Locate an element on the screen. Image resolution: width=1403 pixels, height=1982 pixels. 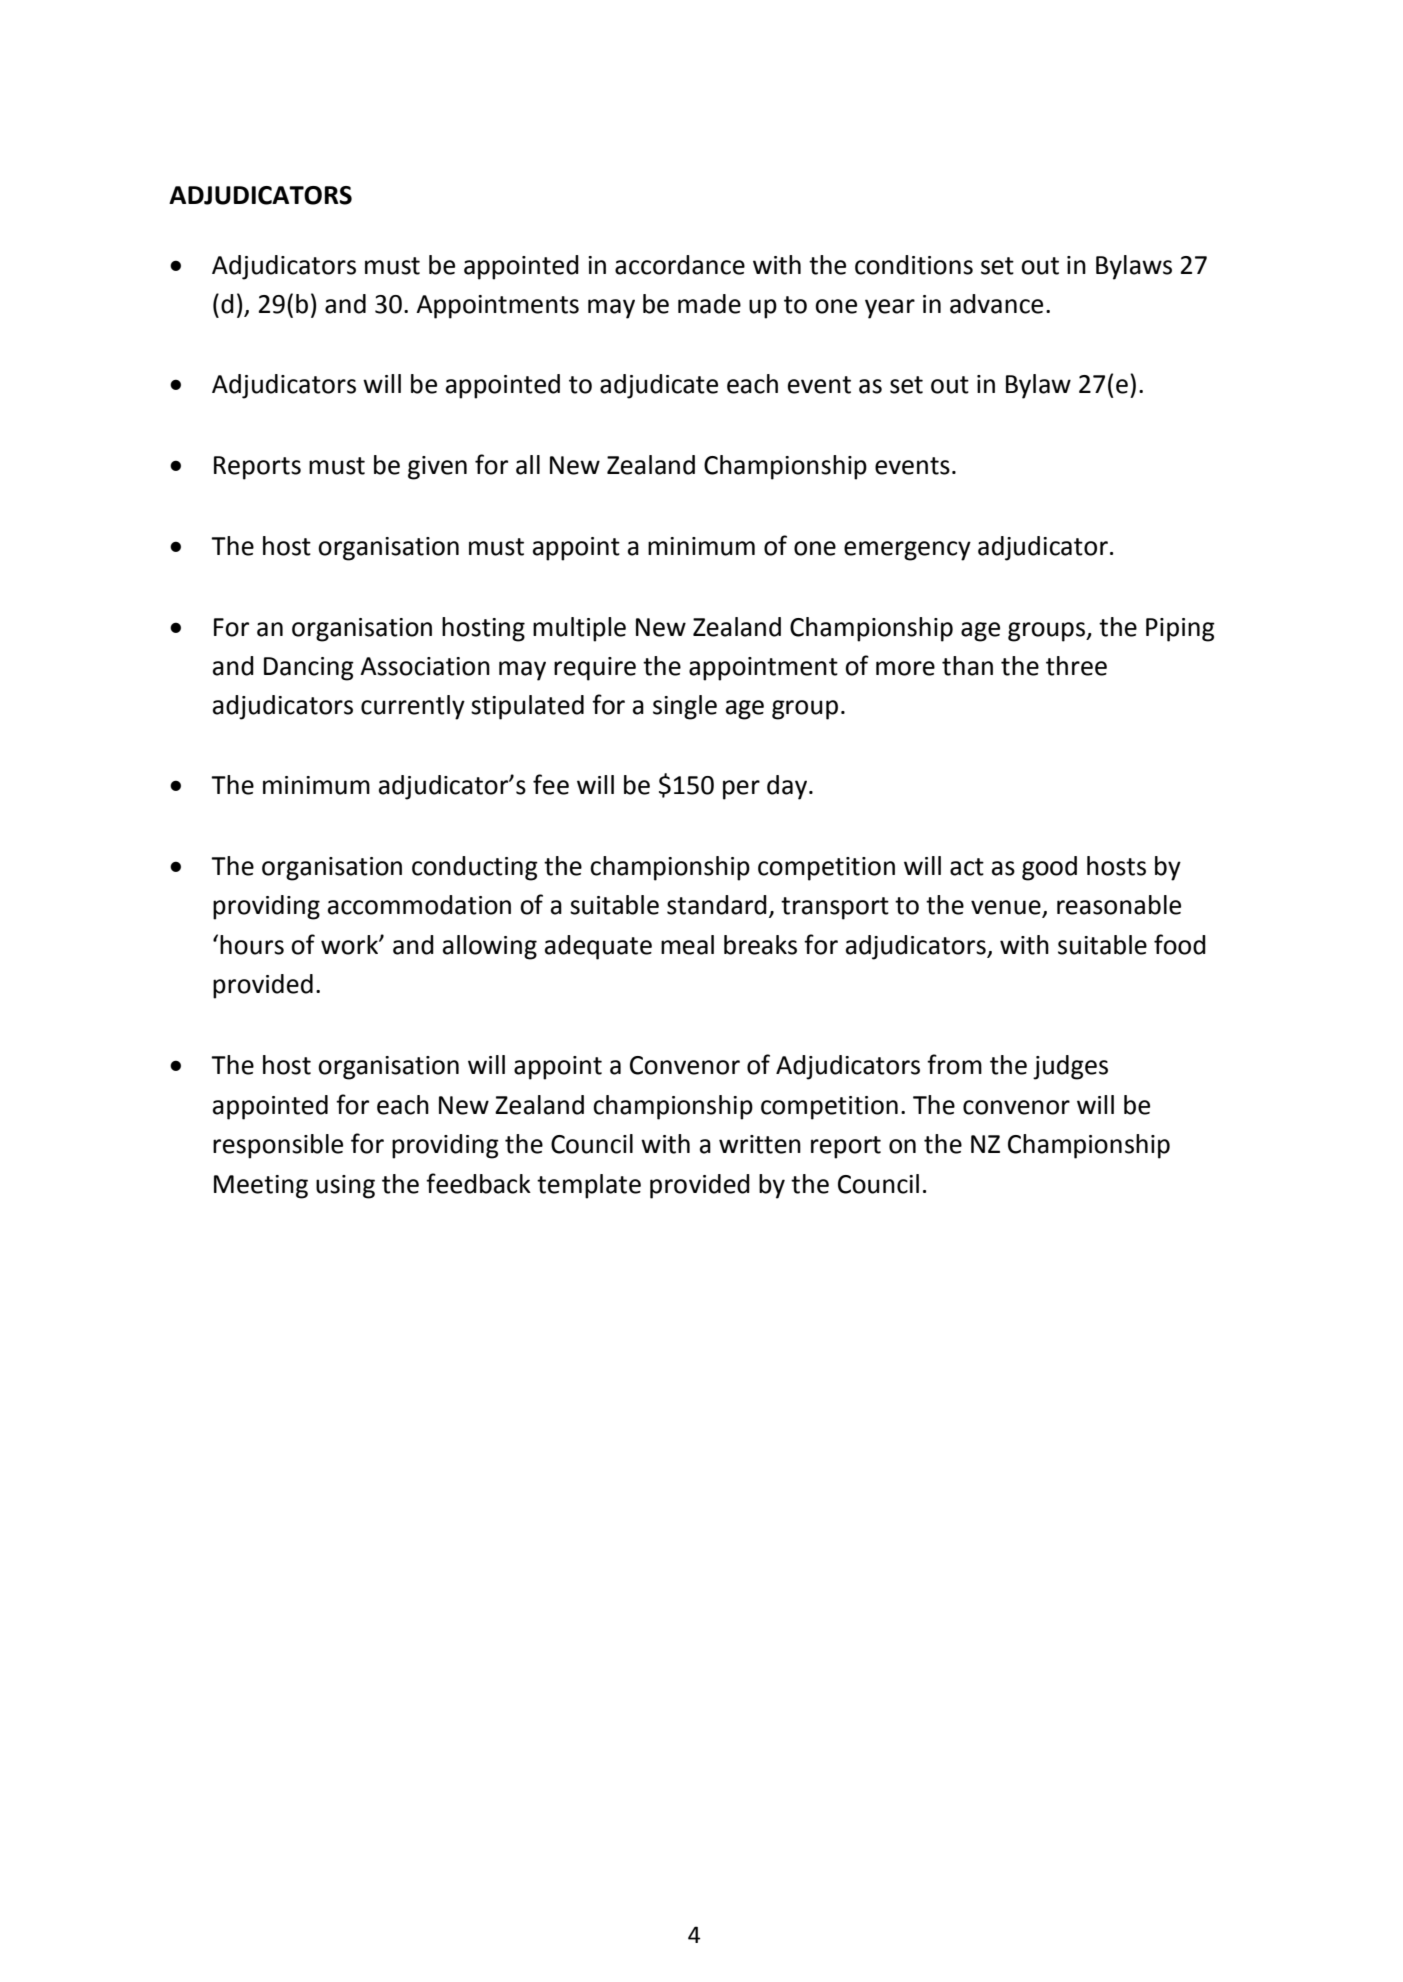
reasonable is located at coordinates (1119, 905).
